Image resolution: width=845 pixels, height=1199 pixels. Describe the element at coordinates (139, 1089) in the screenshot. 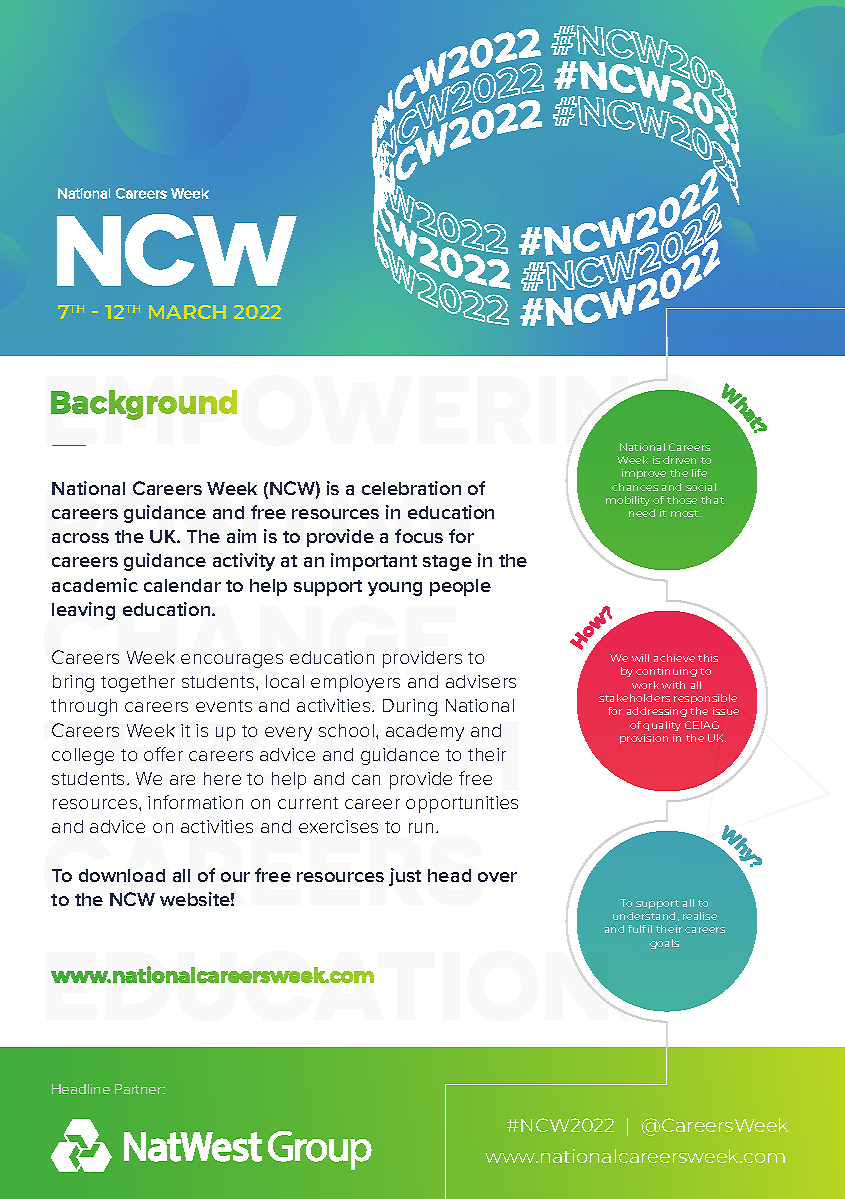

I see `Partner` at that location.
